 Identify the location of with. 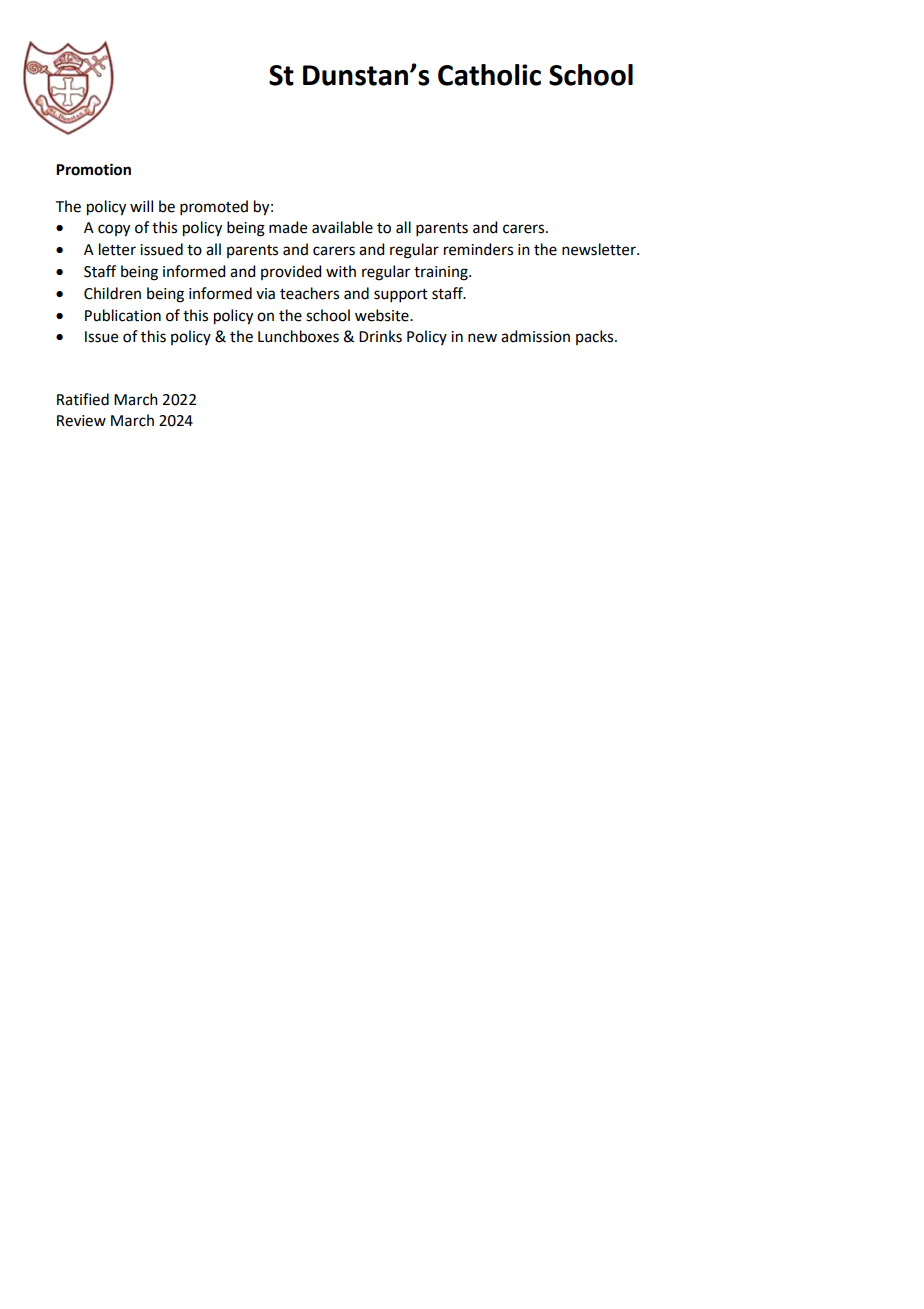
(341, 271).
